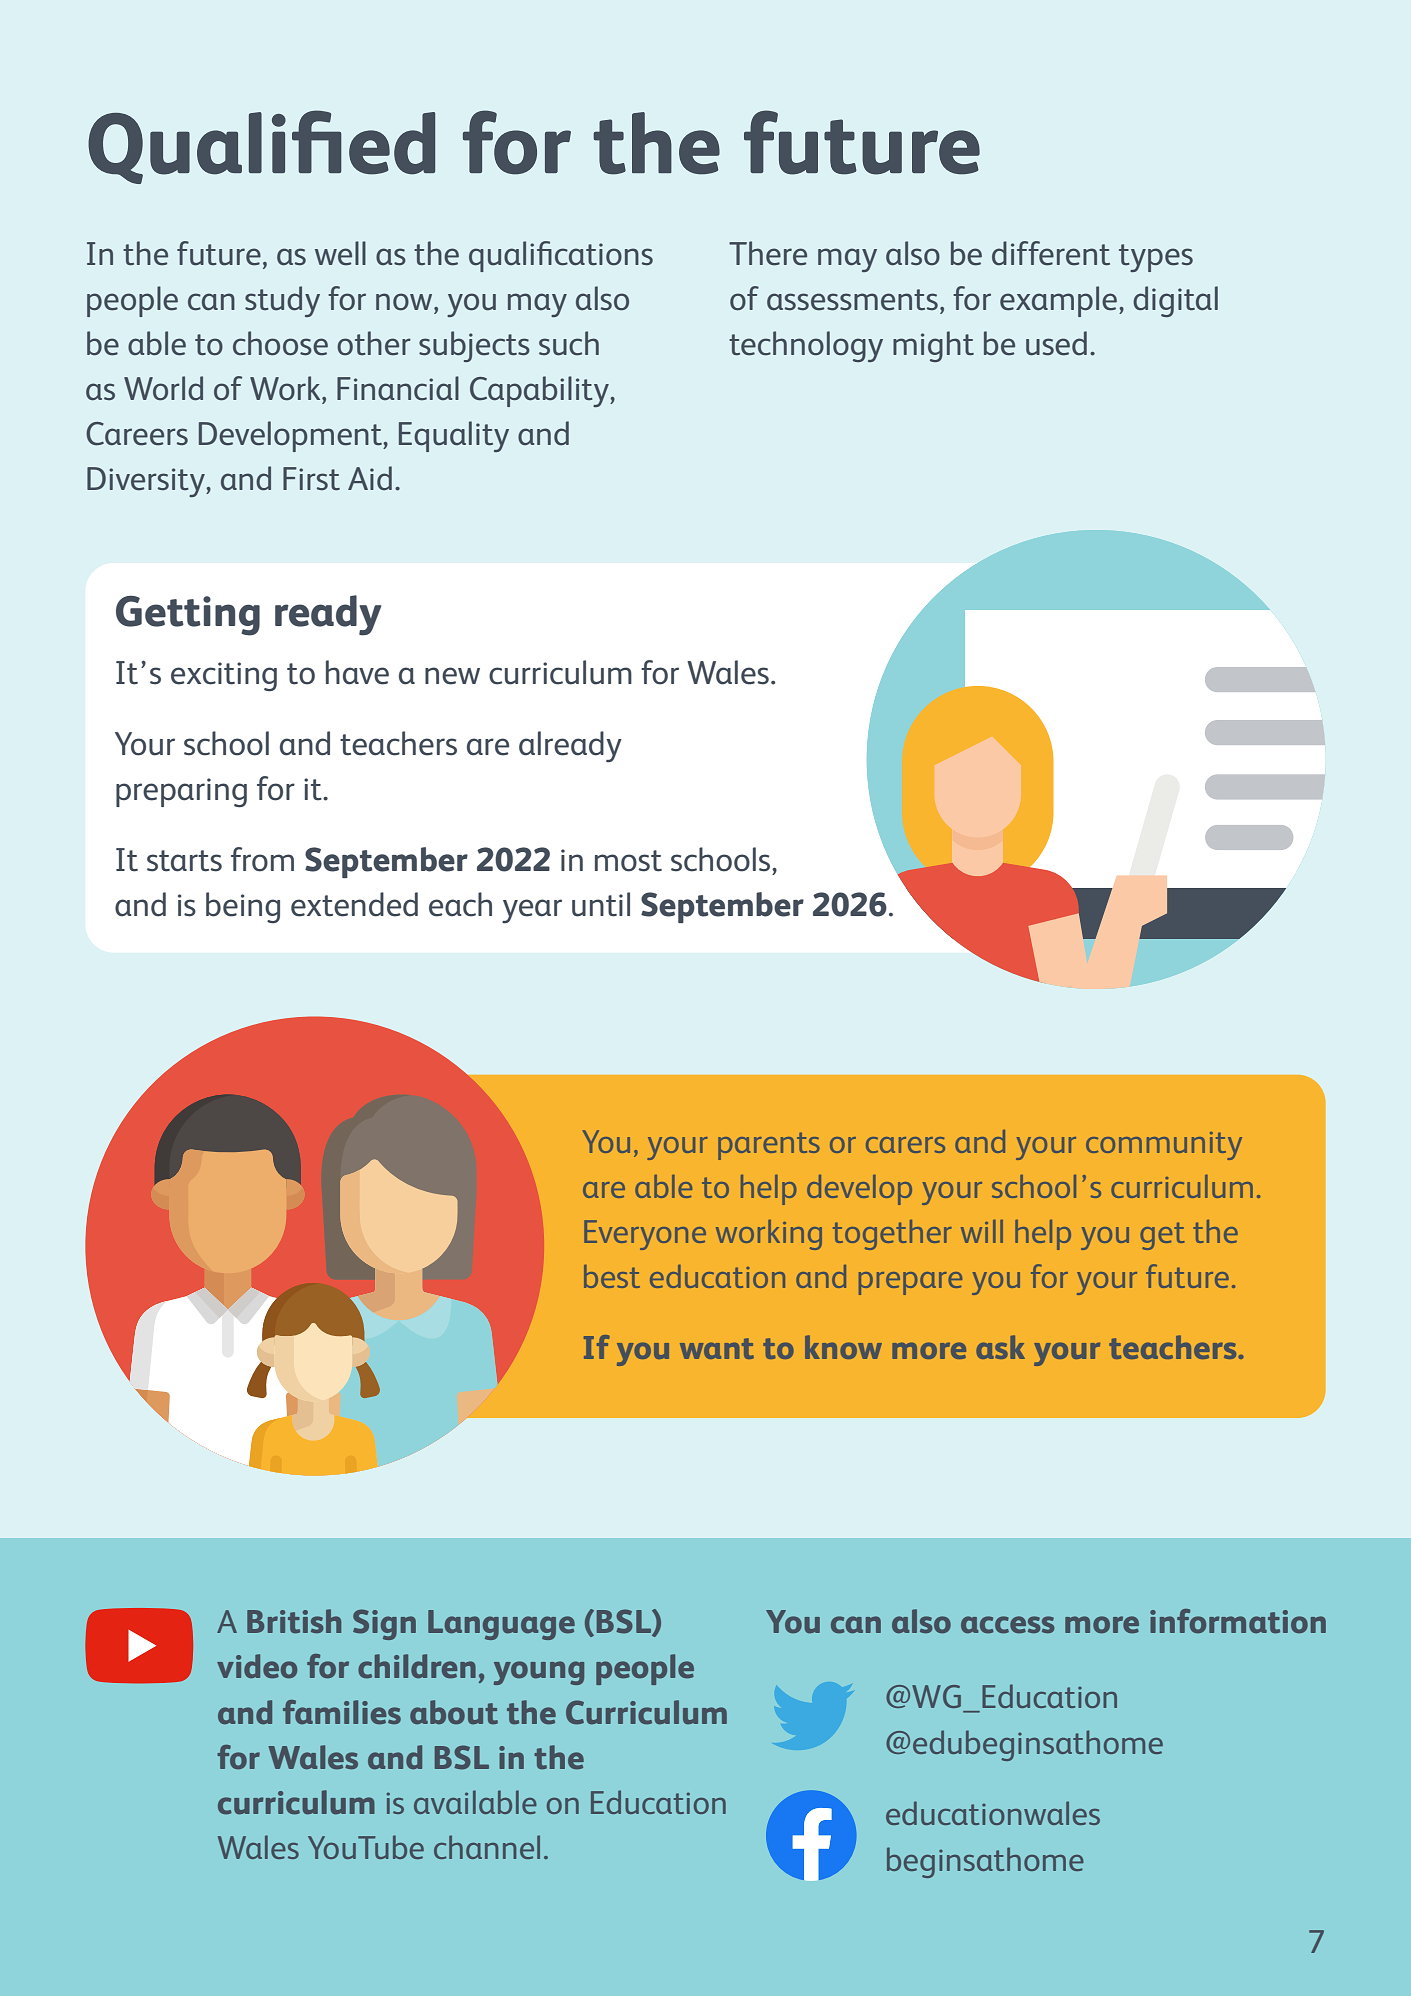  I want to click on new, so click(452, 676).
